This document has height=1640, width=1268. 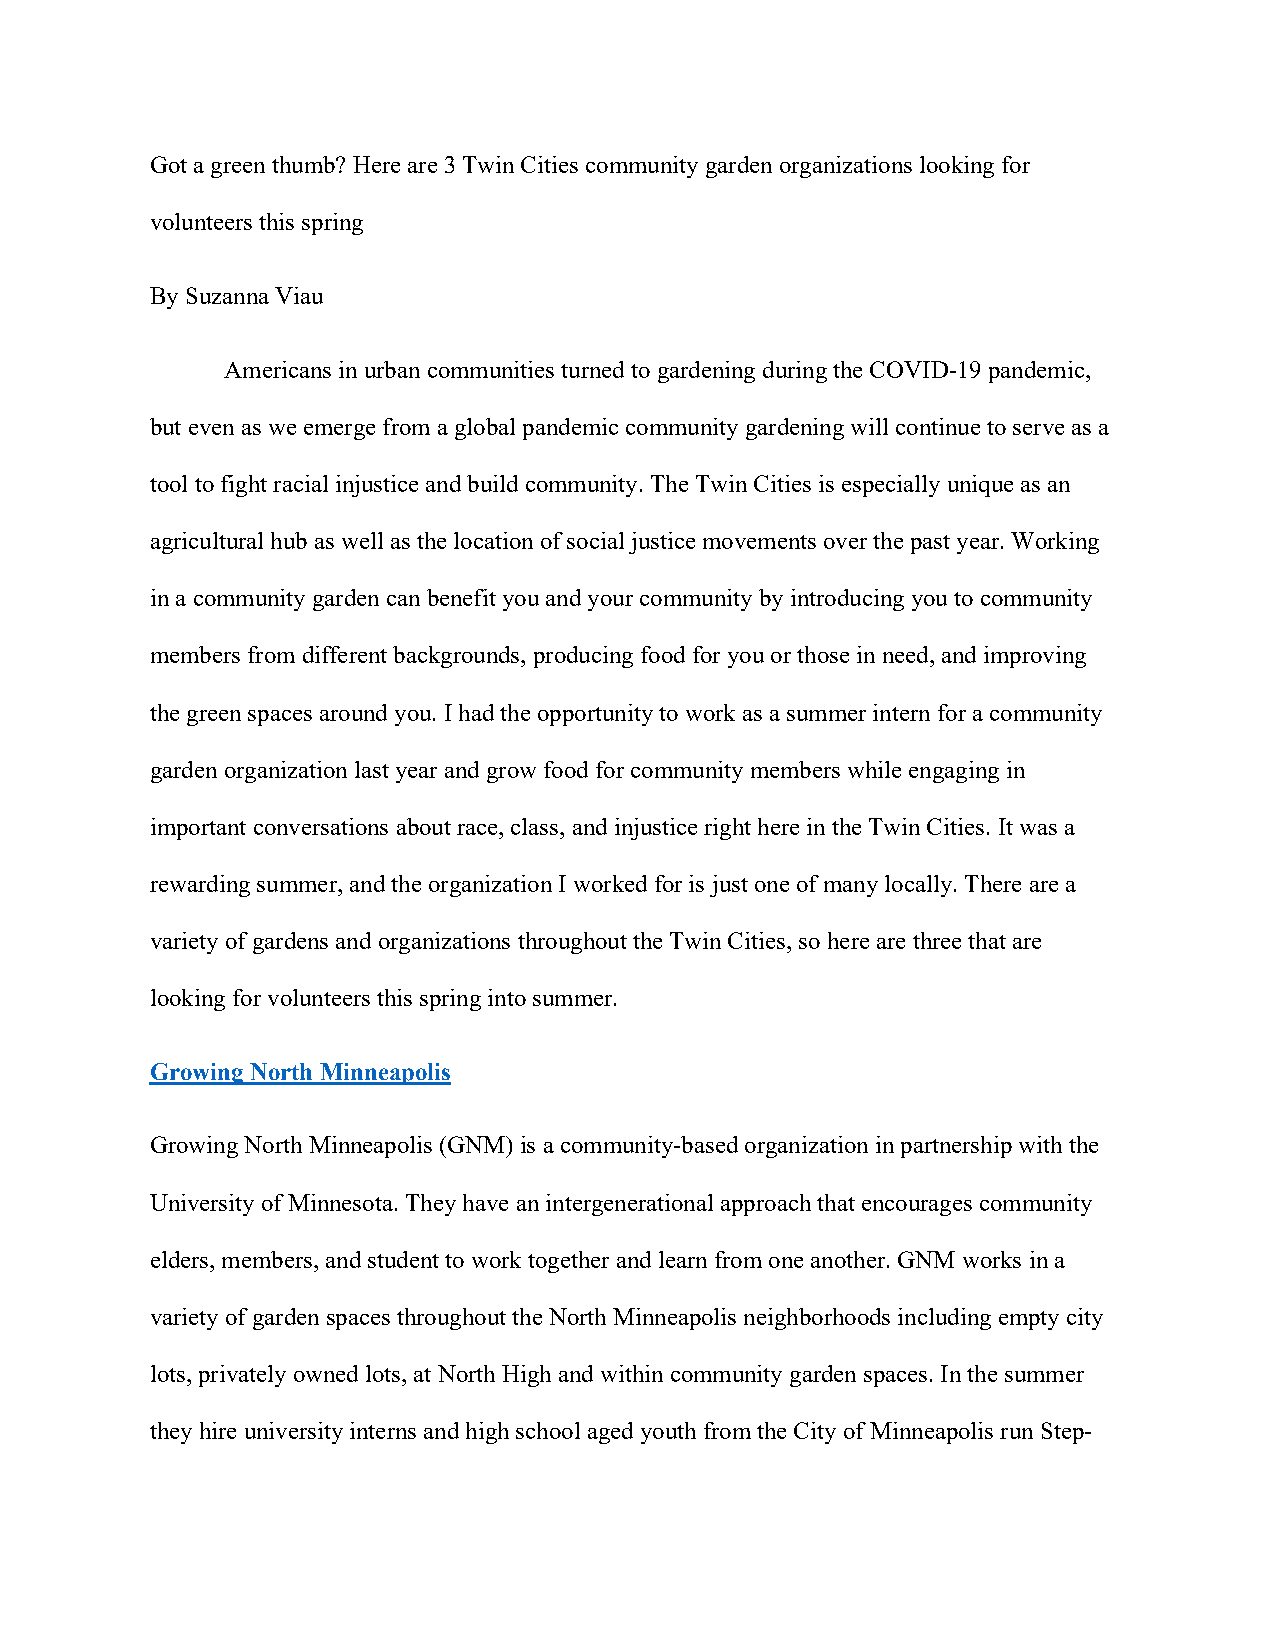 What do you see at coordinates (610, 1433) in the document?
I see `aged` at bounding box center [610, 1433].
